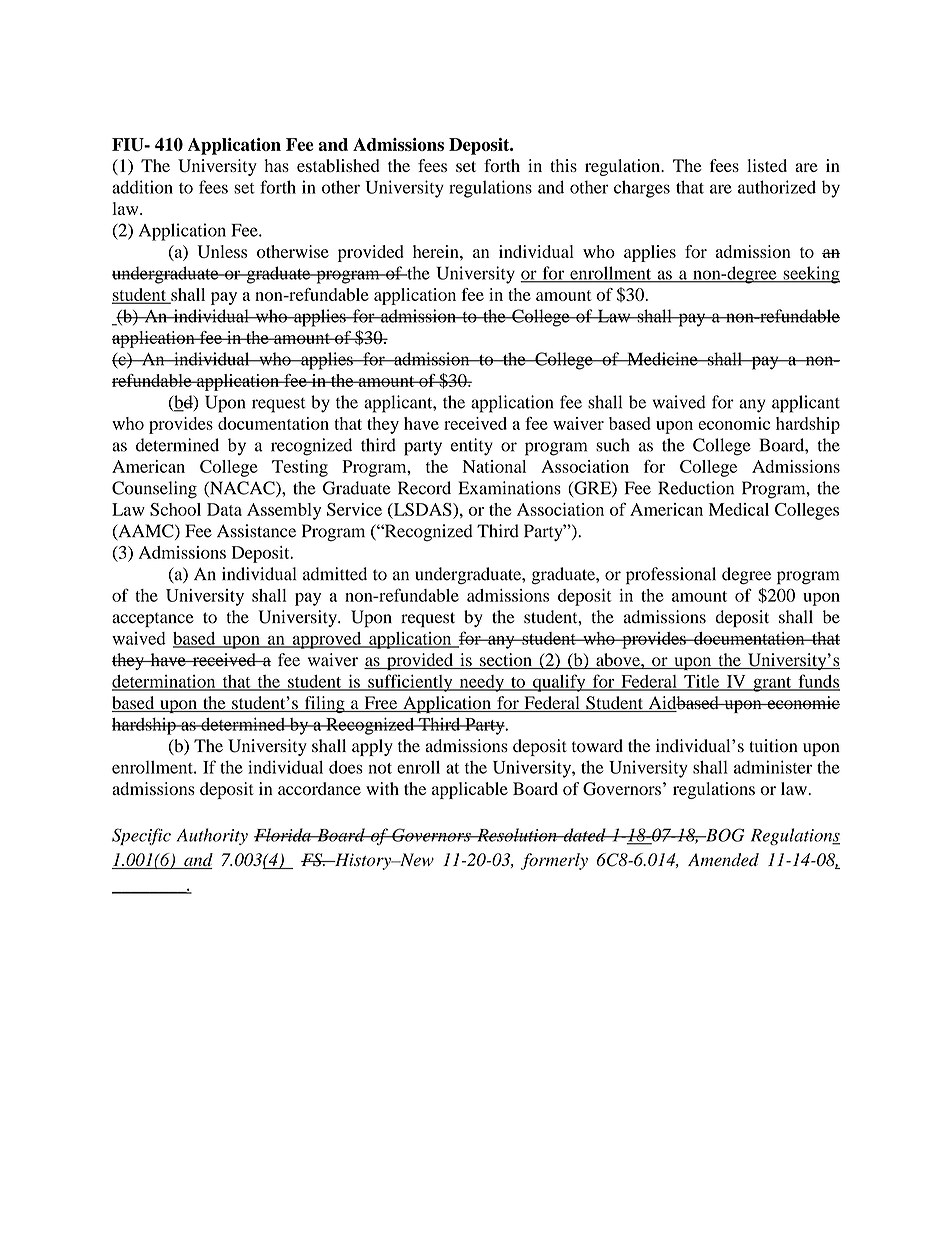  I want to click on Medical, so click(739, 509).
